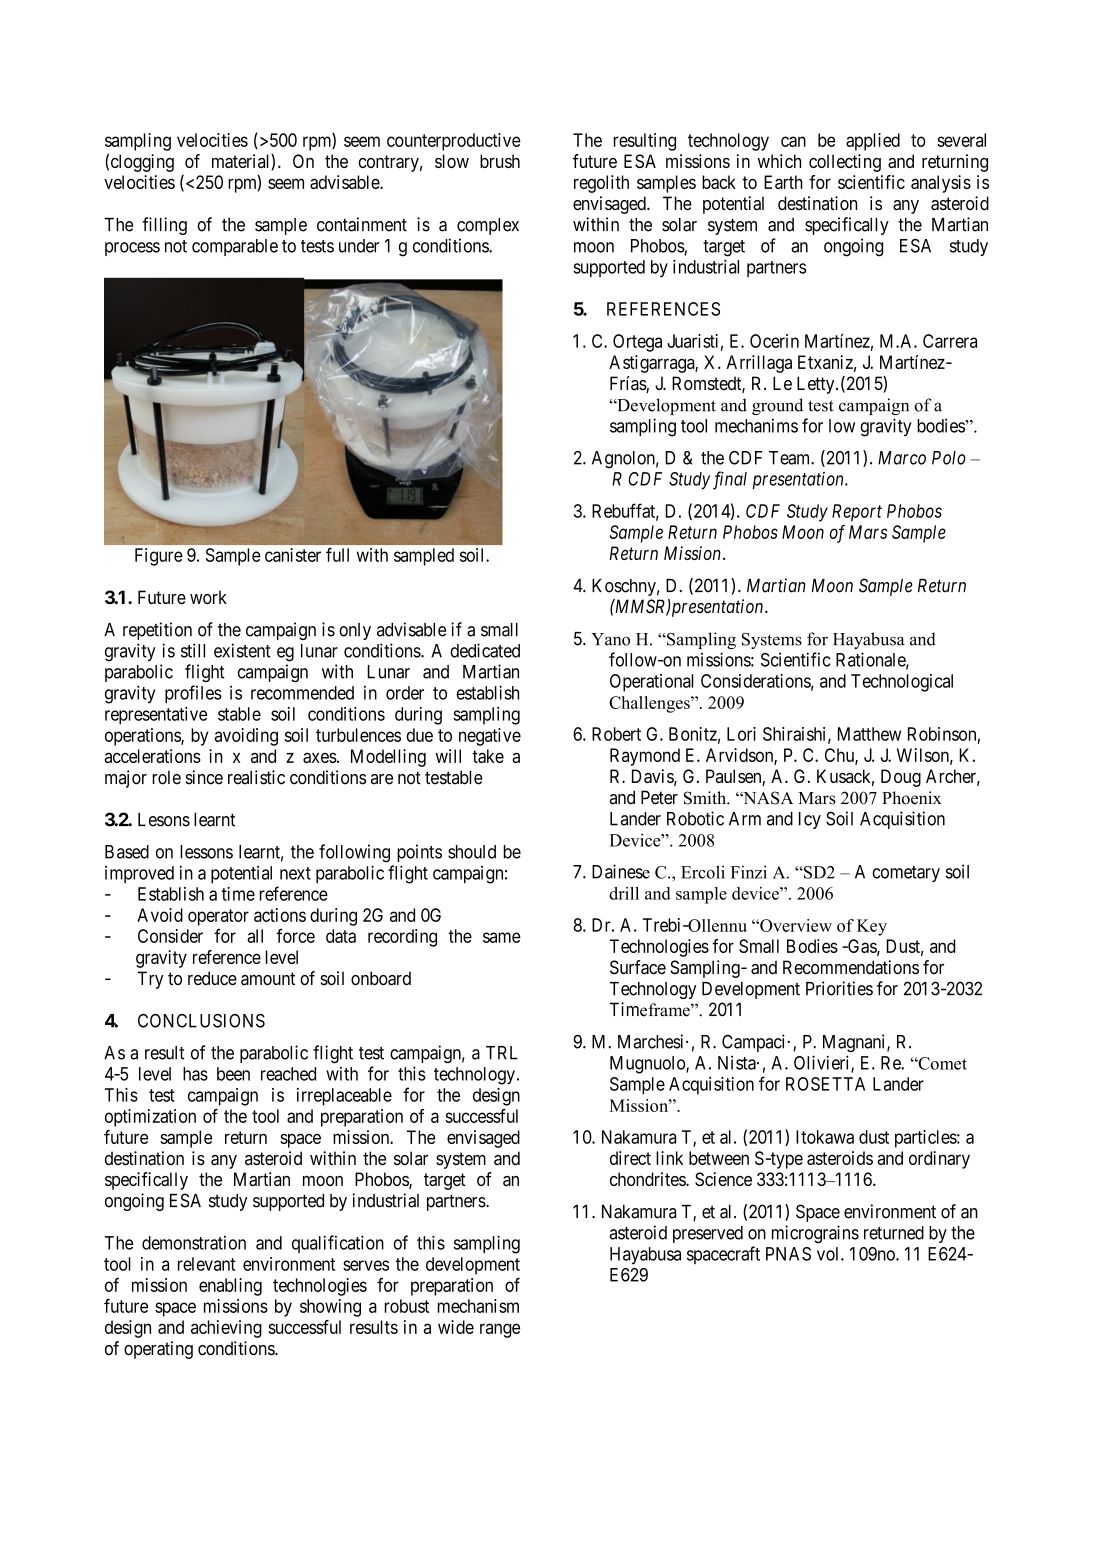 This screenshot has height=1546, width=1093. Describe the element at coordinates (204, 777) in the screenshot. I see `since` at that location.
